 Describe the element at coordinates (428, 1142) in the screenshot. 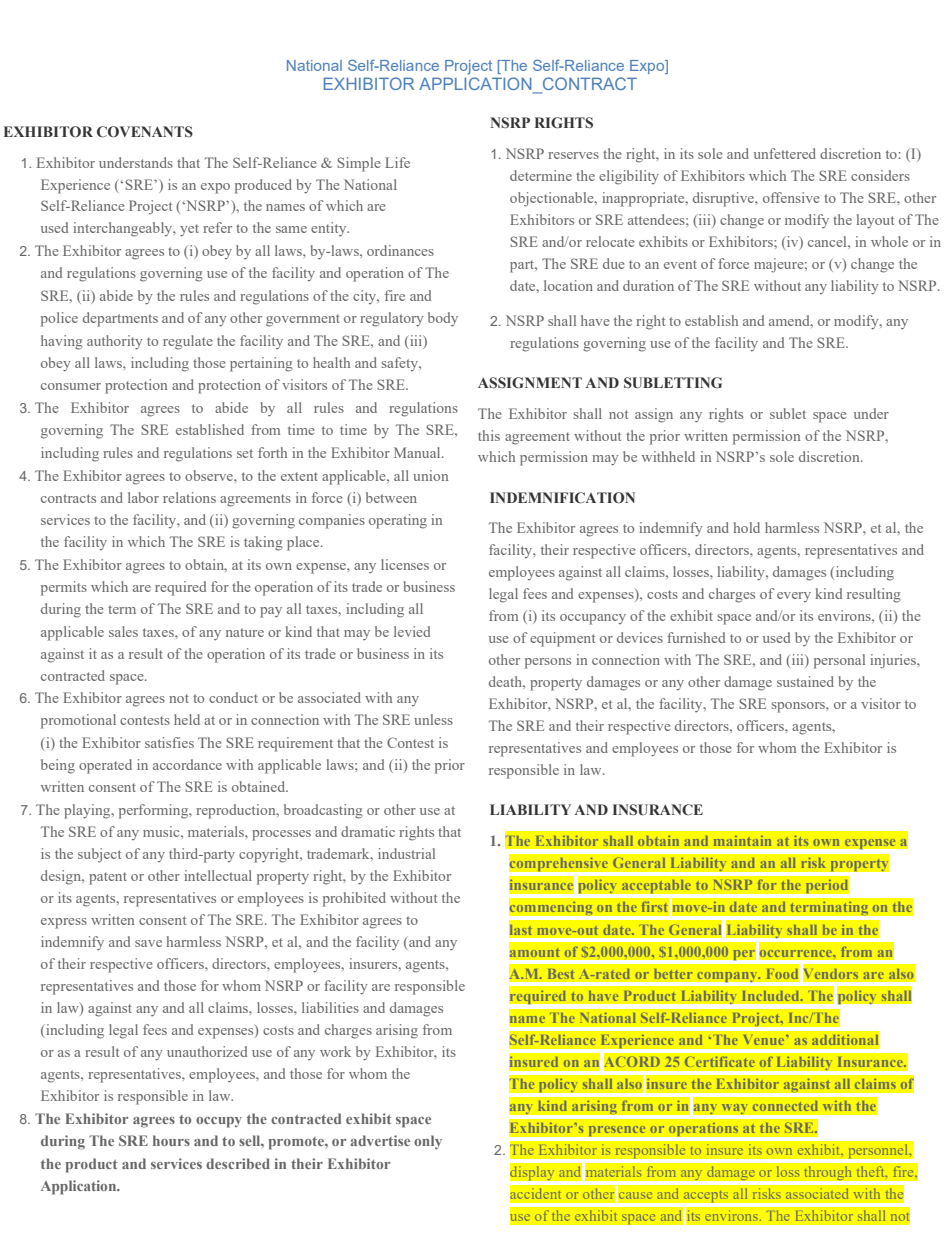

I see `only` at that location.
